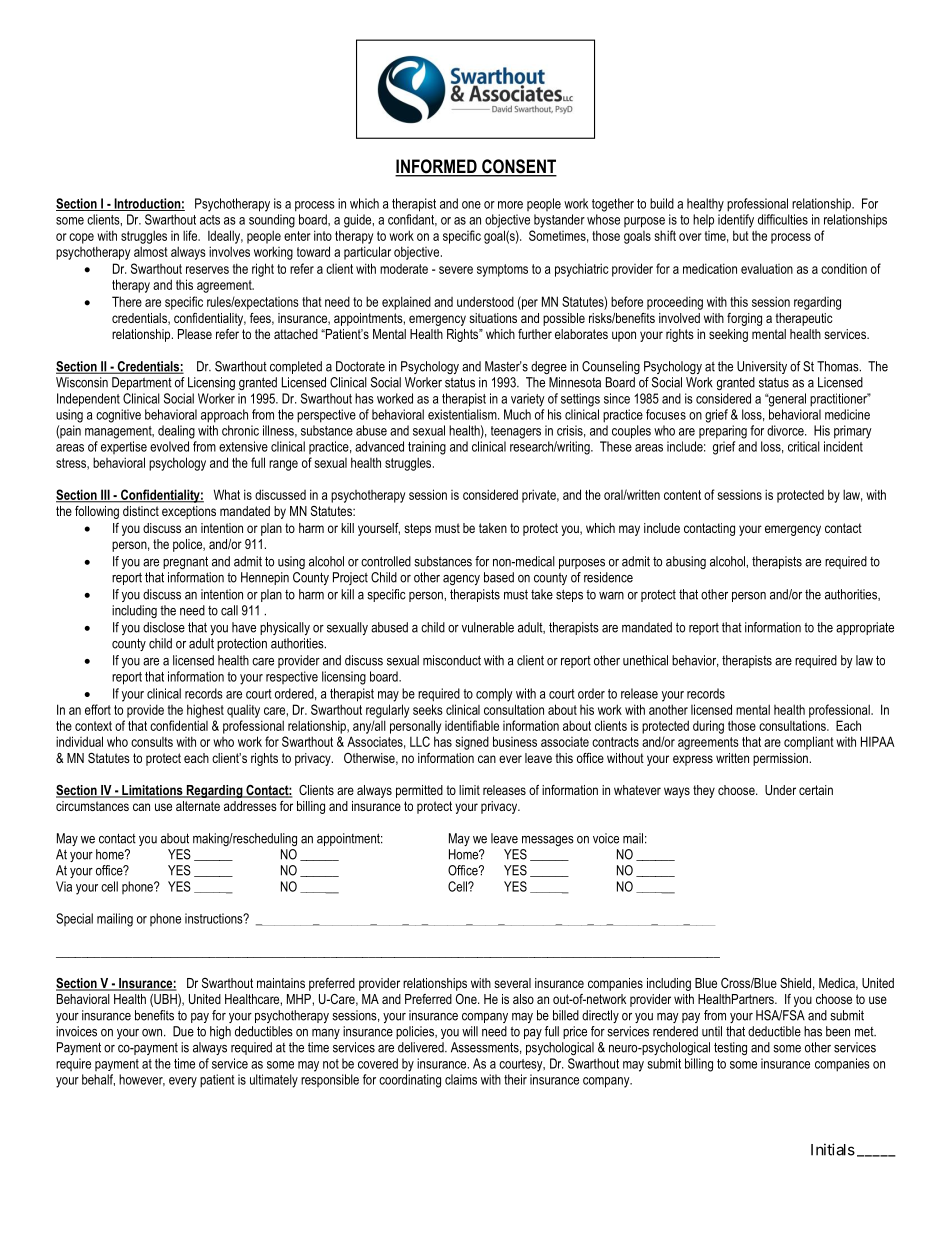 This page has width=952, height=1233. Describe the element at coordinates (164, 627) in the page. I see `disclose` at that location.
